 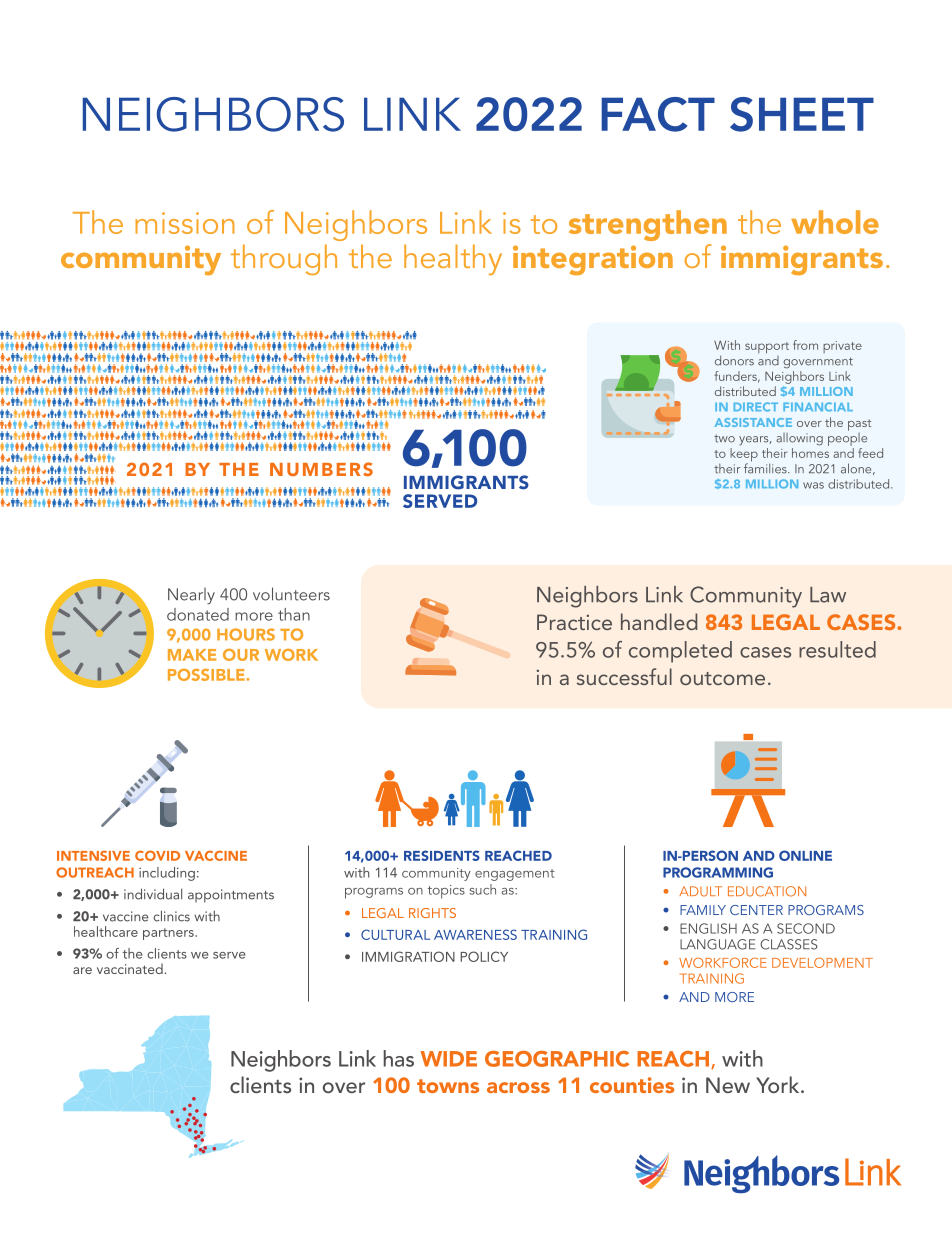 I want to click on allowing, so click(x=799, y=439).
